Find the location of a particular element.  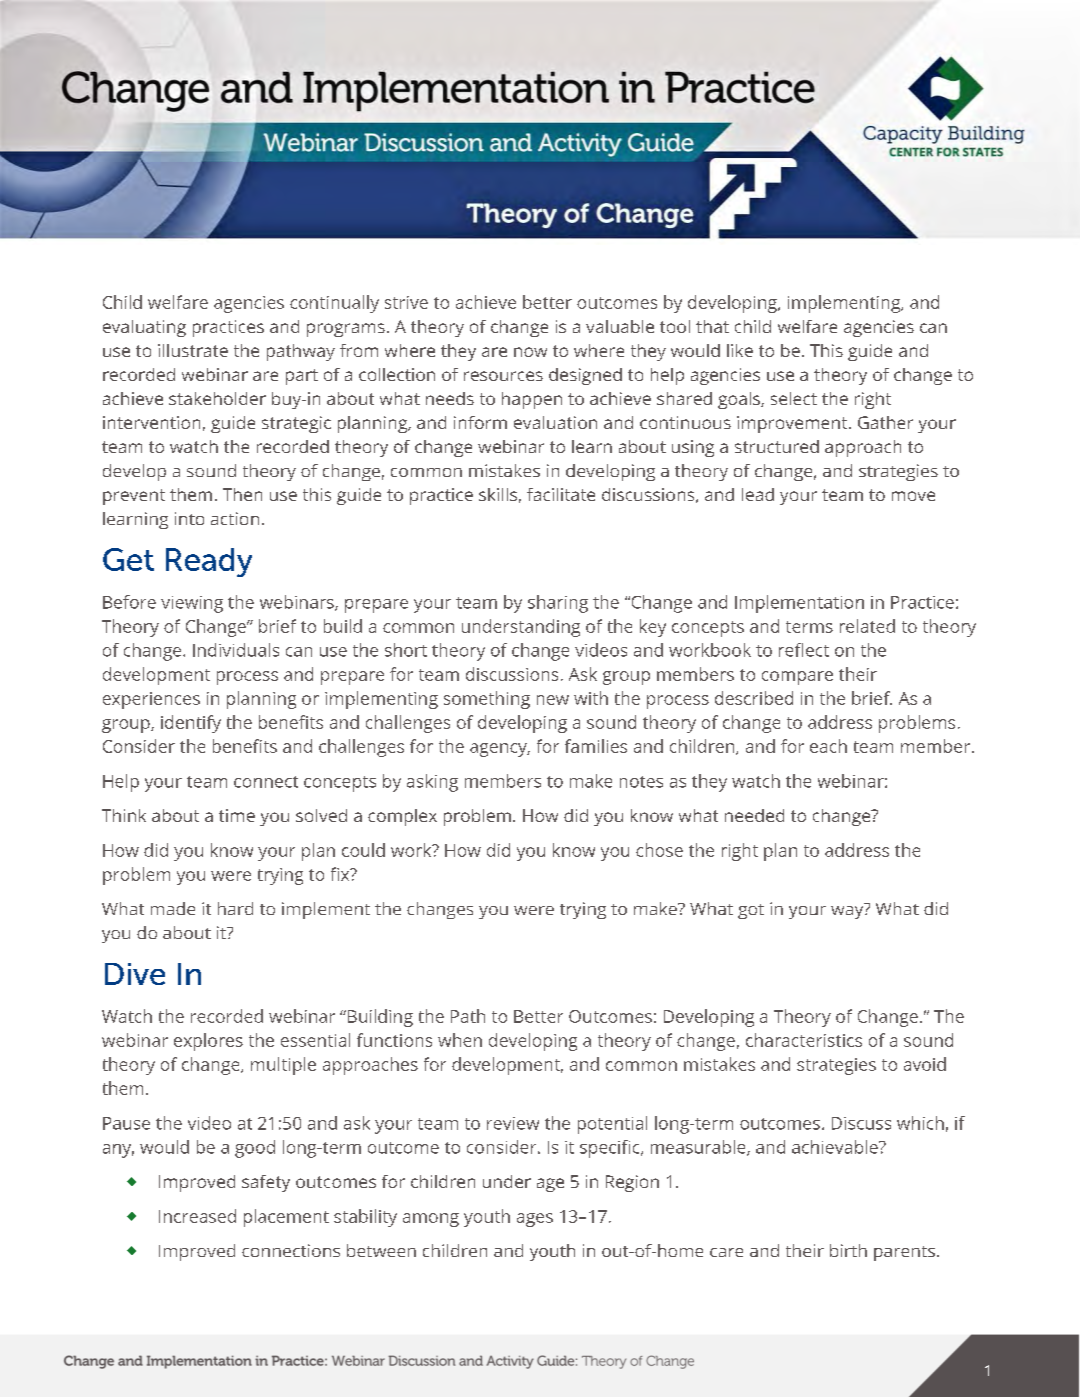

like is located at coordinates (740, 350).
